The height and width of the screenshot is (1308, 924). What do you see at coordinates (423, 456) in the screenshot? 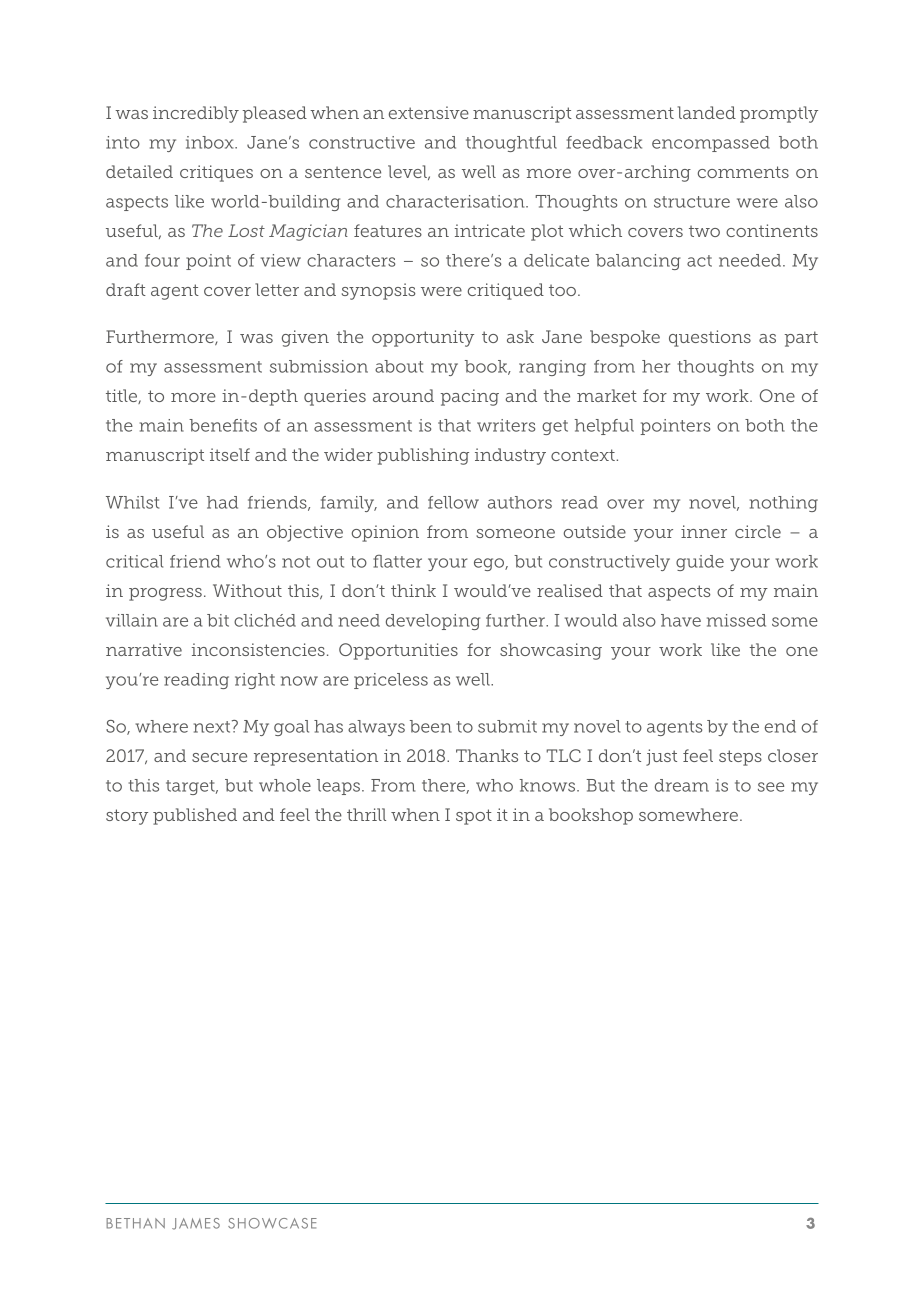
I see `publishing` at bounding box center [423, 456].
